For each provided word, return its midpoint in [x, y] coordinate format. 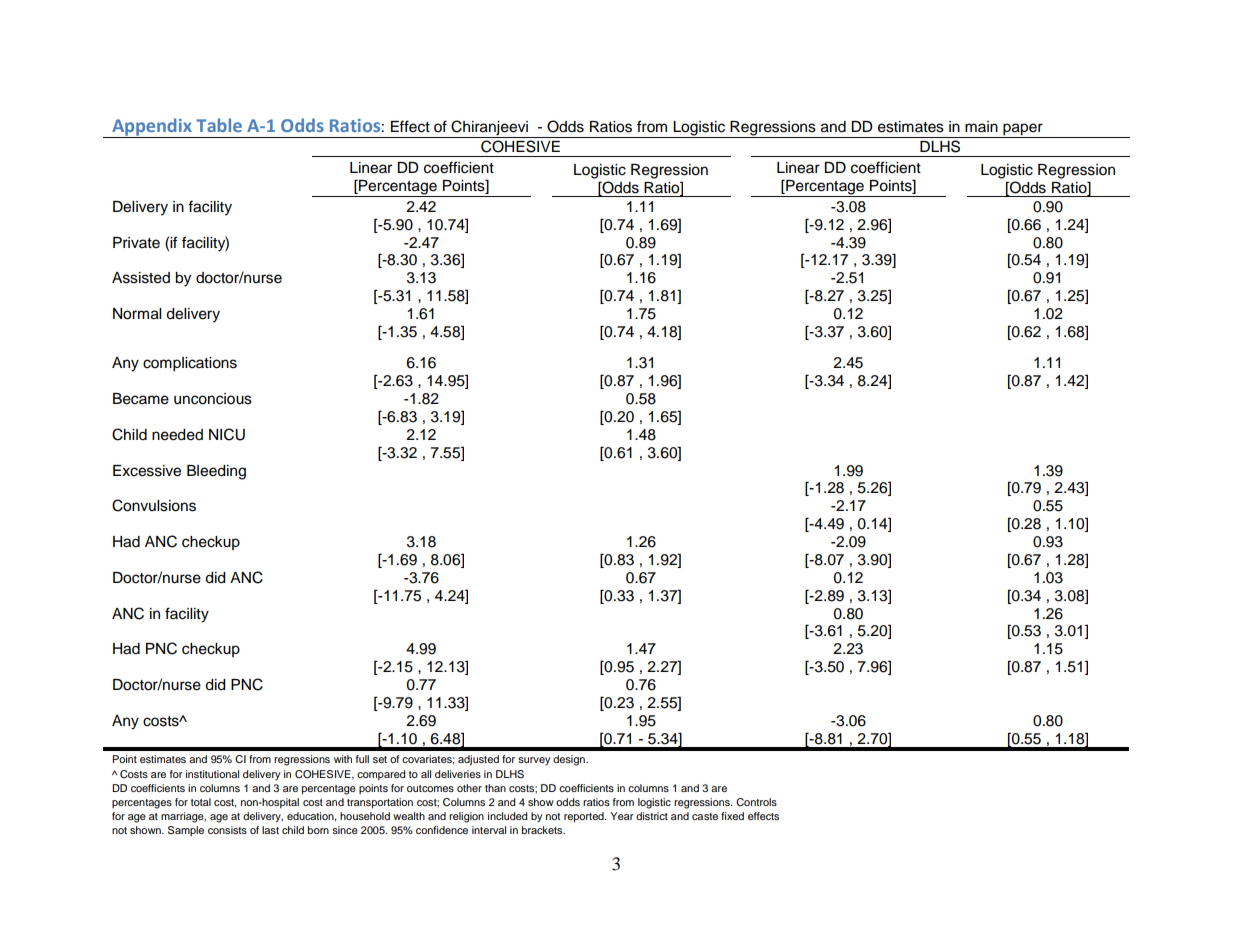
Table [219, 125]
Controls [756, 802]
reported [585, 817]
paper [1023, 129]
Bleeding [216, 472]
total [201, 802]
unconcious [213, 399]
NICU [227, 434]
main [981, 126]
